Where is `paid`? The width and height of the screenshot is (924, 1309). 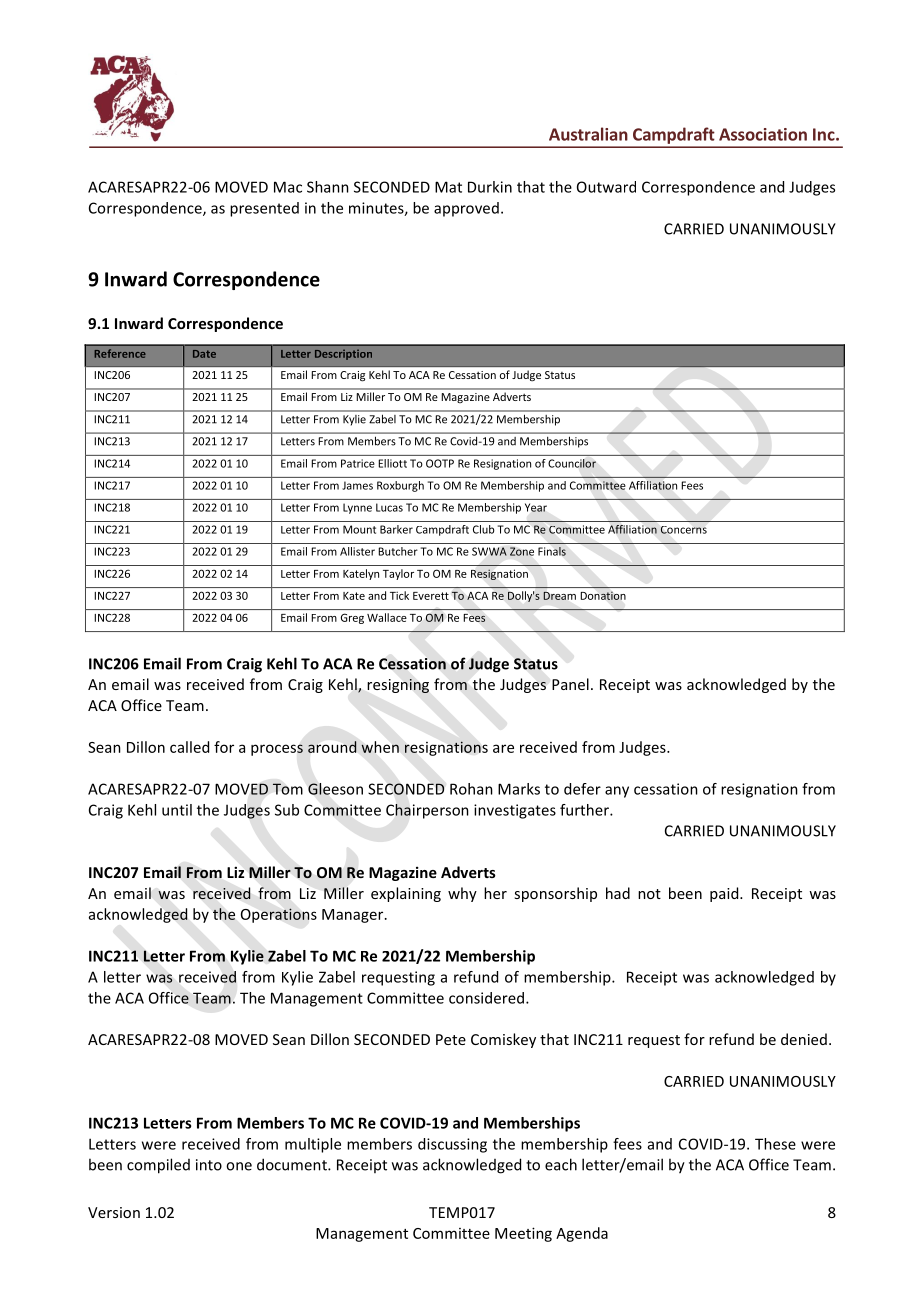
paid is located at coordinates (725, 894).
